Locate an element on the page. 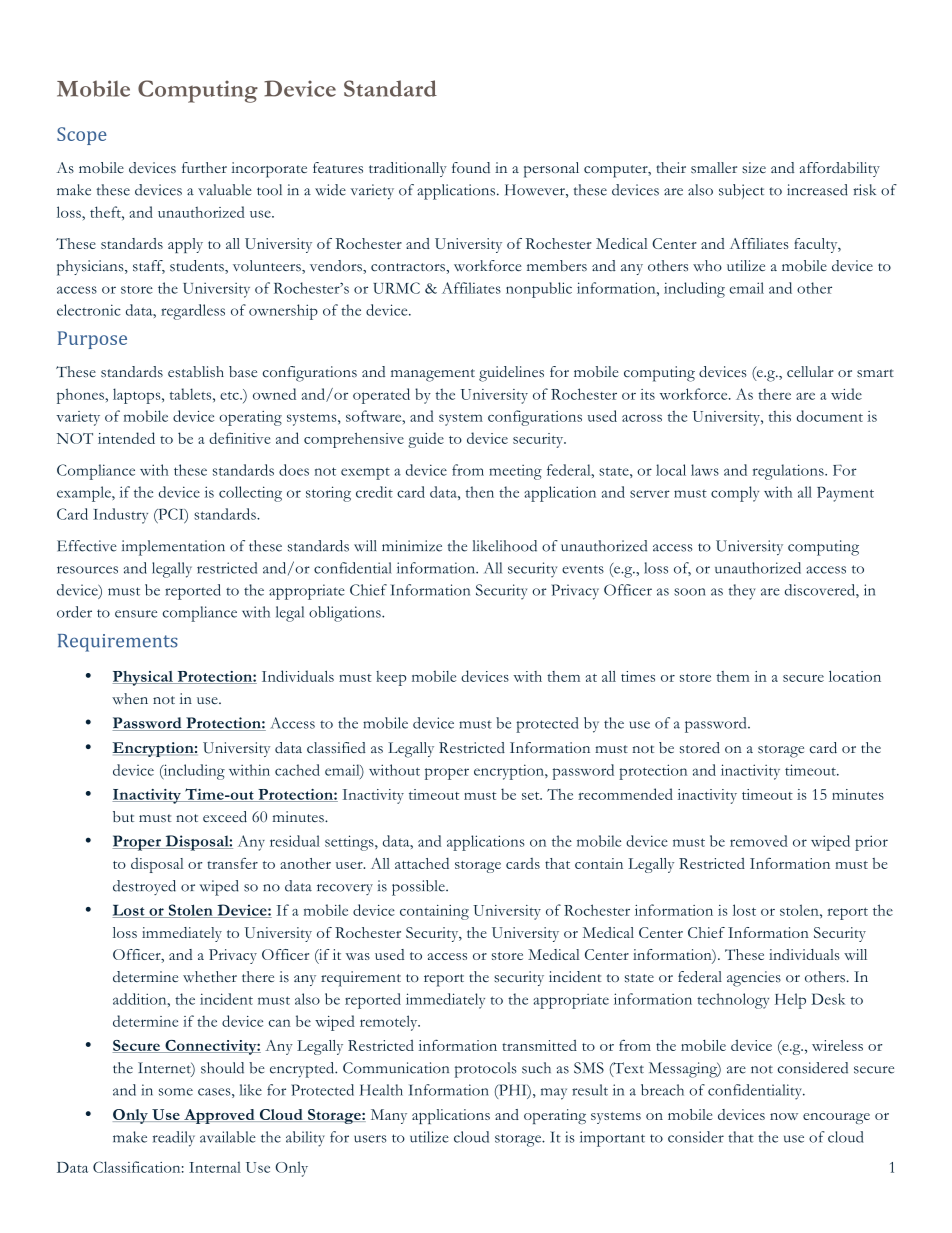 This page has height=1233, width=952. location is located at coordinates (855, 676).
